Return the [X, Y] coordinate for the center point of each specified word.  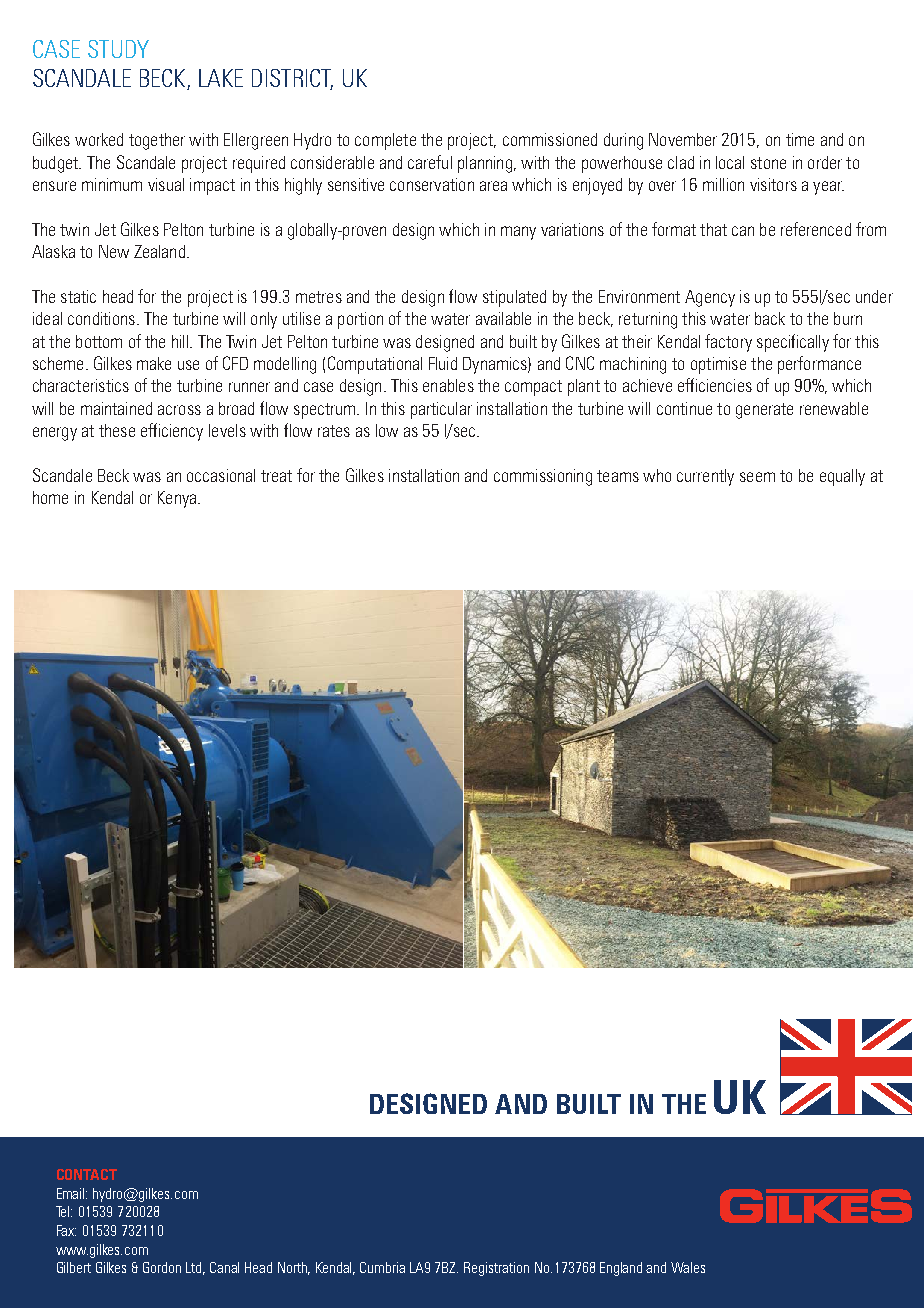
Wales [688, 1267]
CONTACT [87, 1174]
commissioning [543, 477]
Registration [496, 1269]
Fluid [443, 363]
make [154, 363]
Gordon [162, 1267]
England [621, 1269]
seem [757, 477]
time [800, 139]
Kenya [177, 499]
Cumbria [382, 1267]
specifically [793, 343]
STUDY [118, 49]
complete [385, 141]
